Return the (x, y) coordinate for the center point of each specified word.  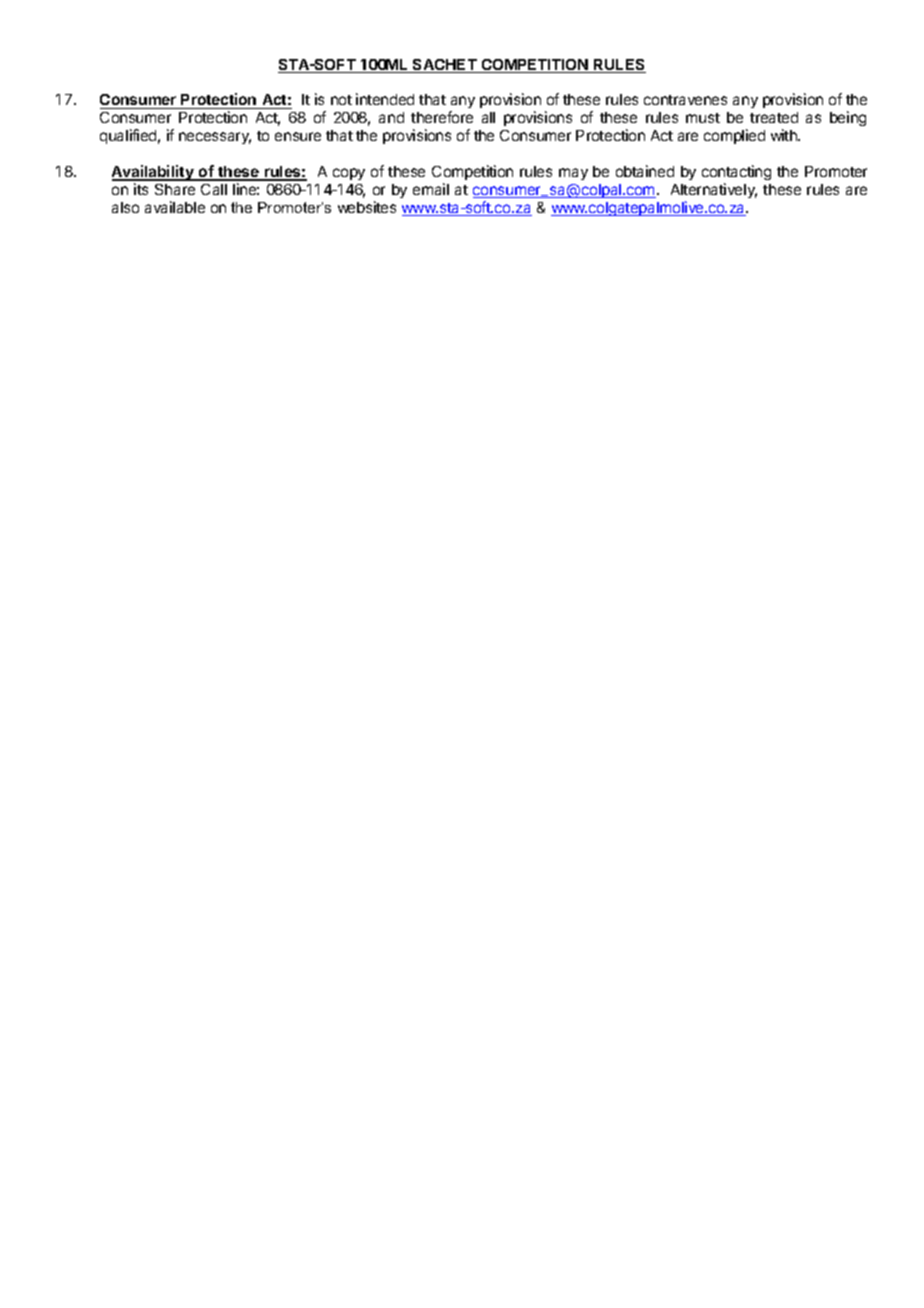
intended (385, 99)
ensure (298, 136)
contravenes (685, 100)
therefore (442, 117)
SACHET (445, 66)
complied (734, 136)
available (175, 207)
